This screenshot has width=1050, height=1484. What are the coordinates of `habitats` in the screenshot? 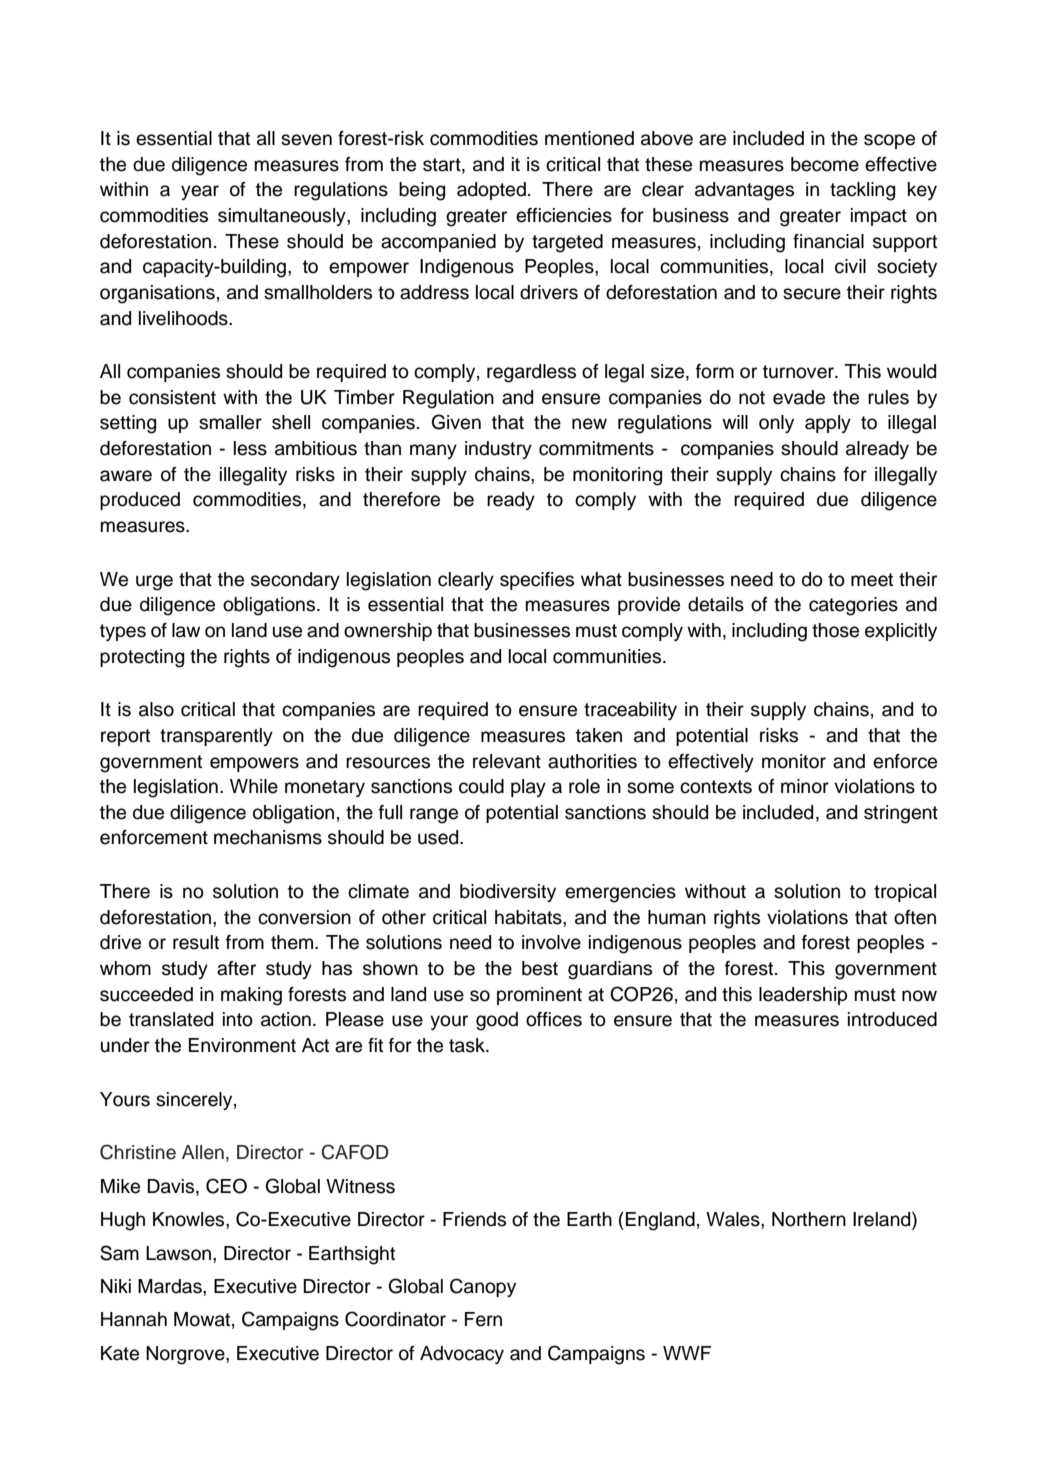 It's located at (529, 917).
